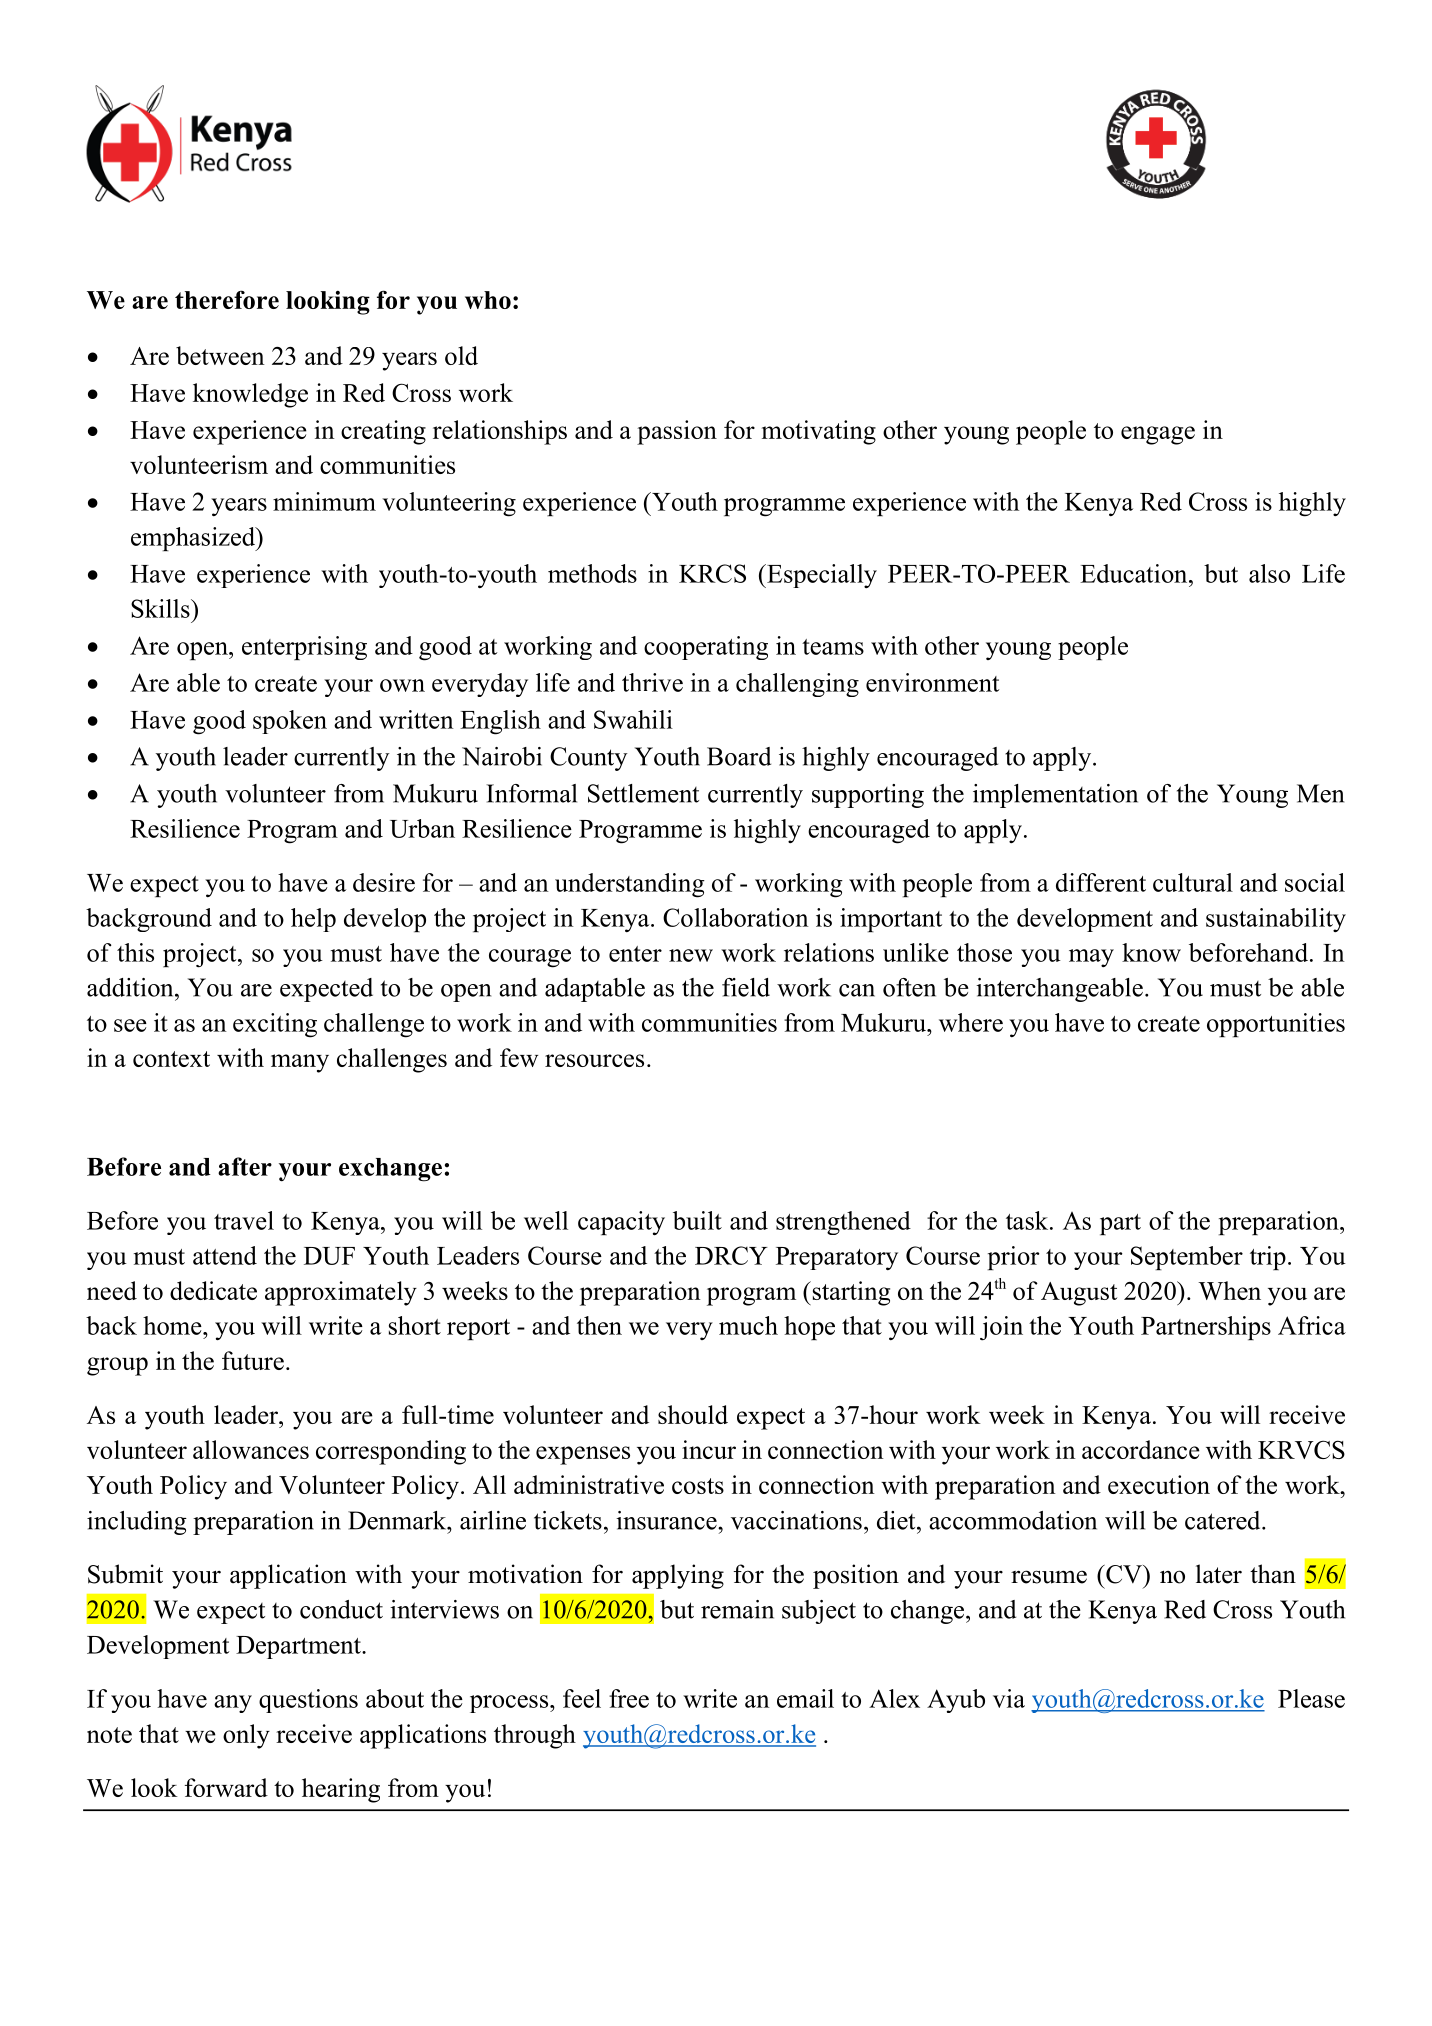 This document has height=2026, width=1432. What do you see at coordinates (693, 1414) in the document?
I see `should` at bounding box center [693, 1414].
